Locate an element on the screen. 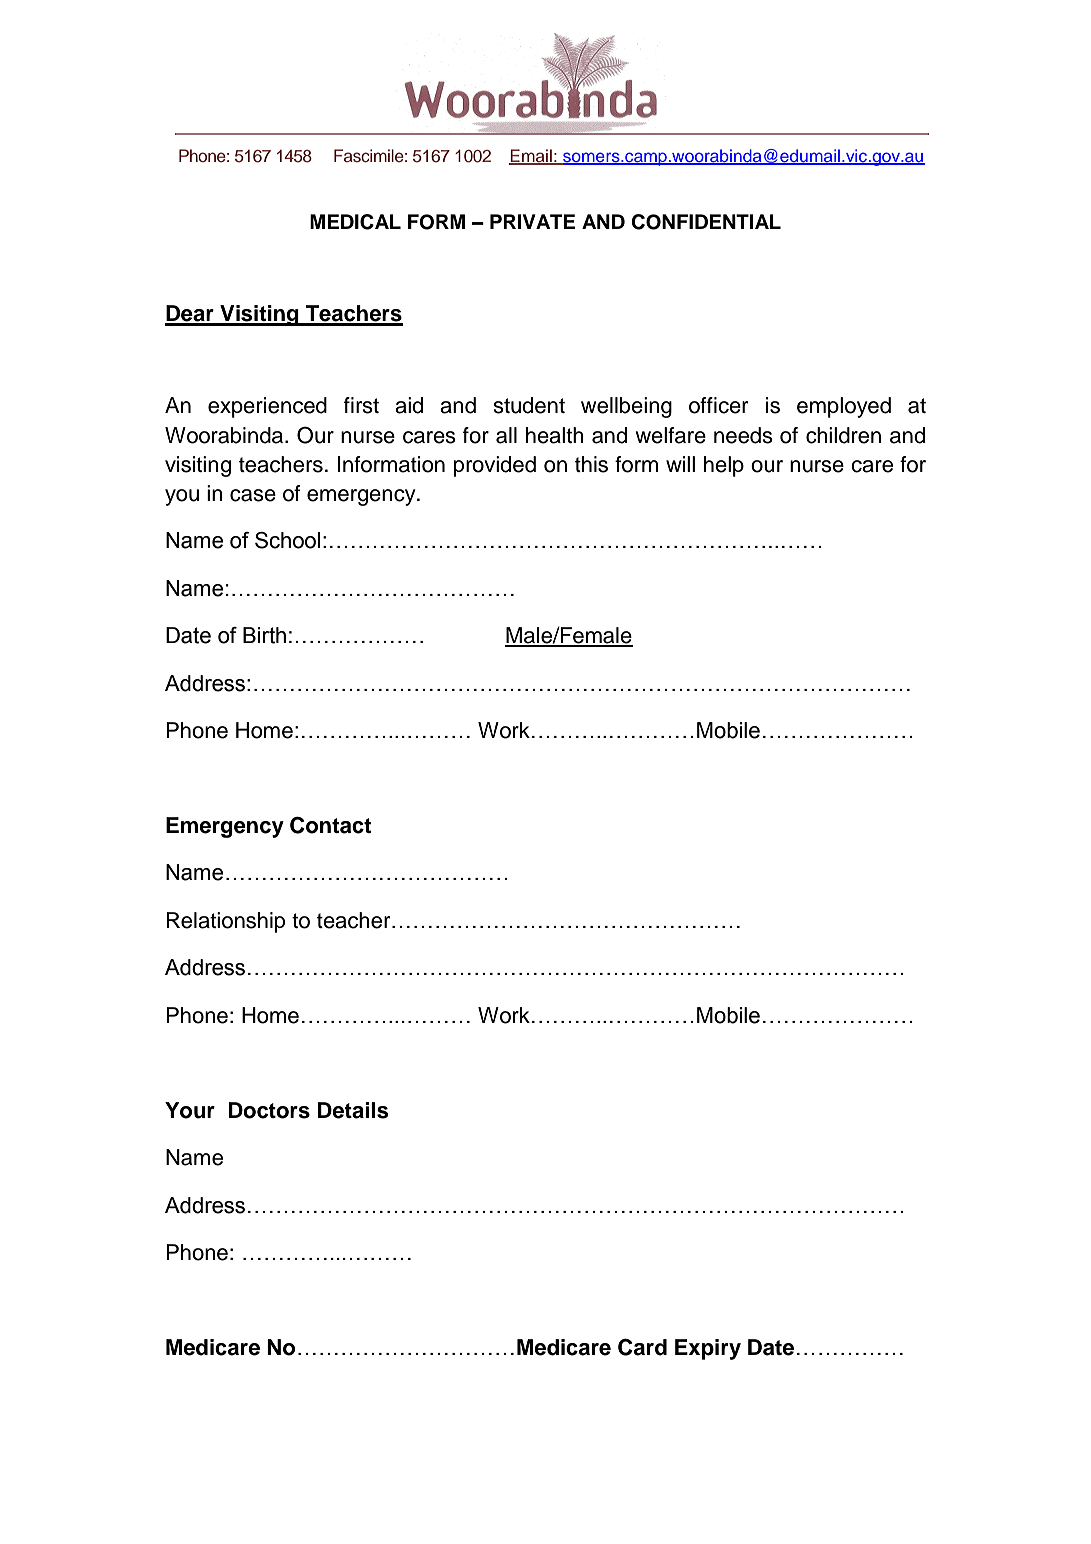  MEDICAL is located at coordinates (355, 222).
